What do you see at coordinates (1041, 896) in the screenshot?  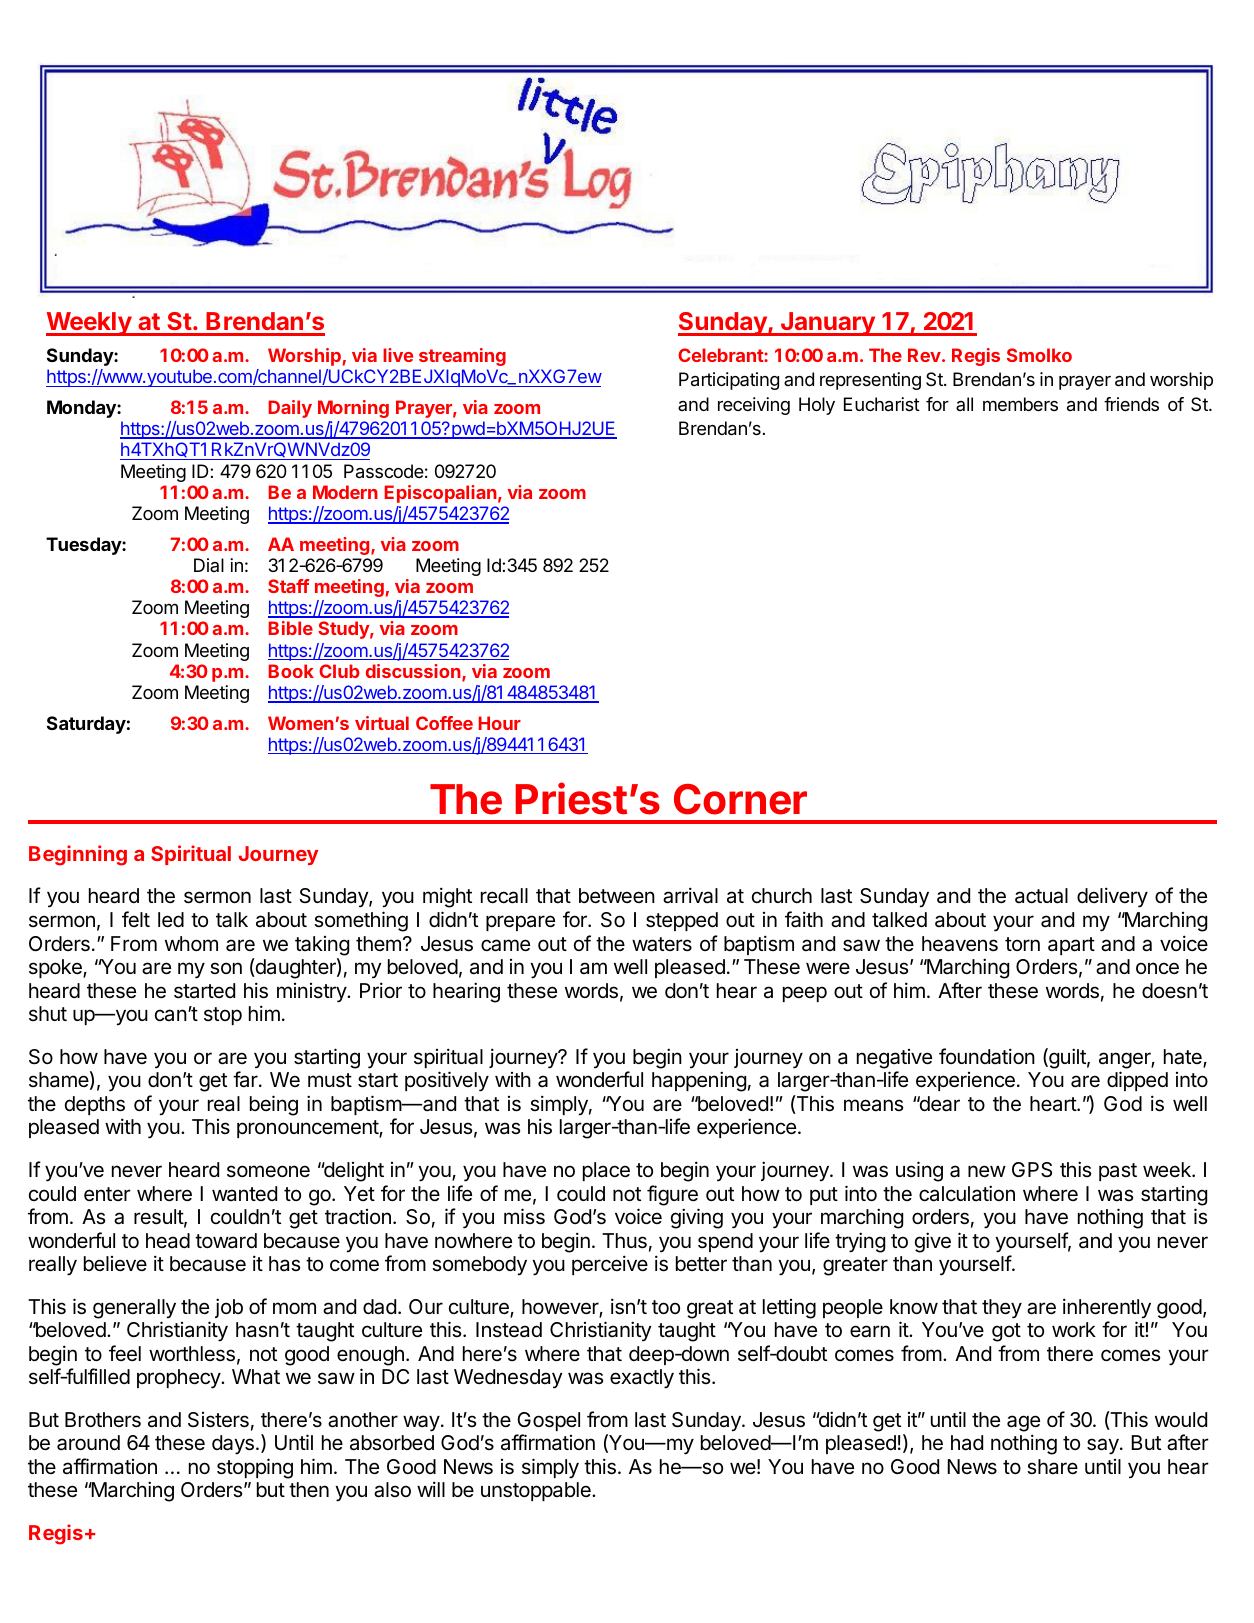 I see `actual` at bounding box center [1041, 896].
